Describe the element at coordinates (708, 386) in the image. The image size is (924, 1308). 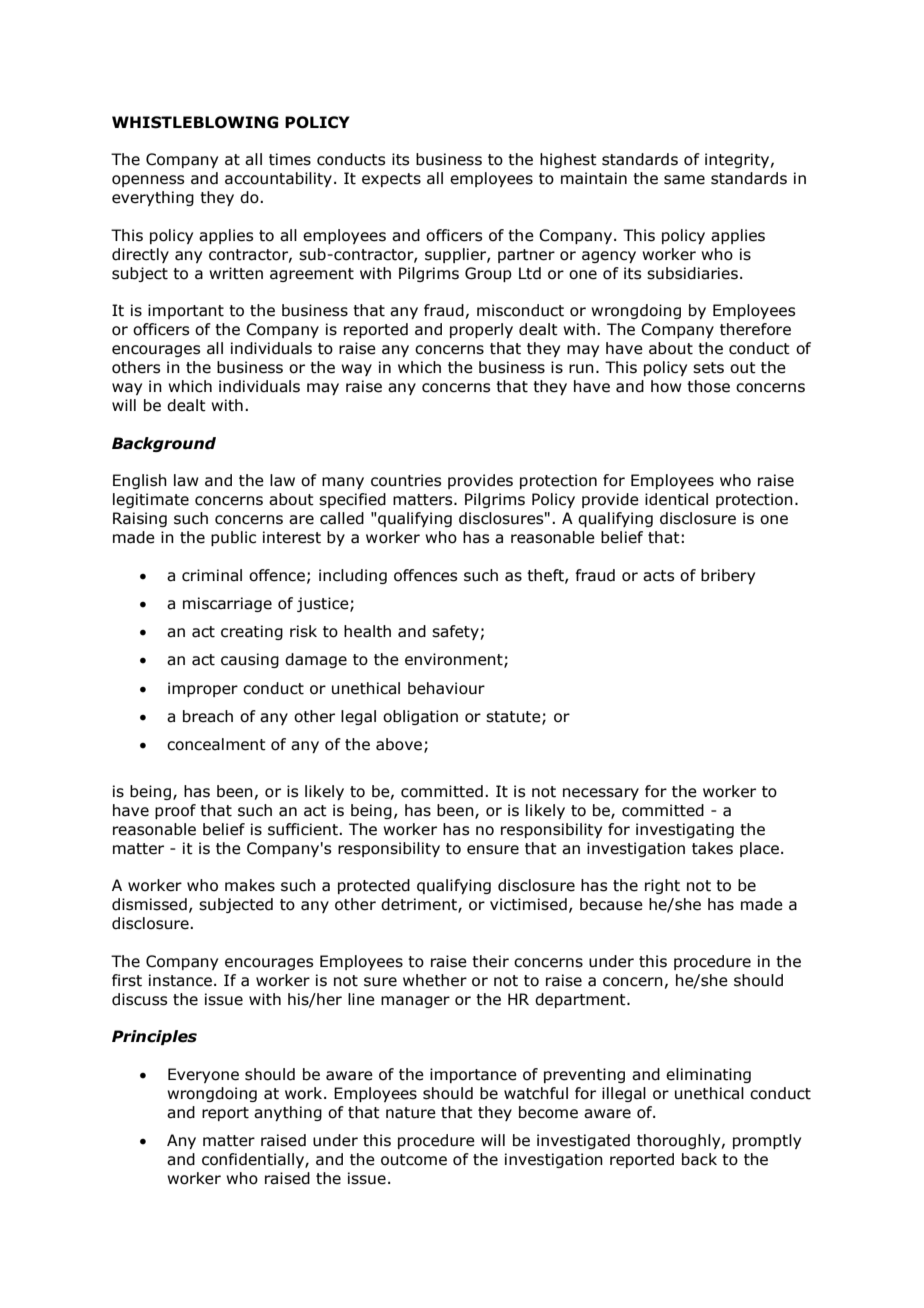
I see `those` at that location.
